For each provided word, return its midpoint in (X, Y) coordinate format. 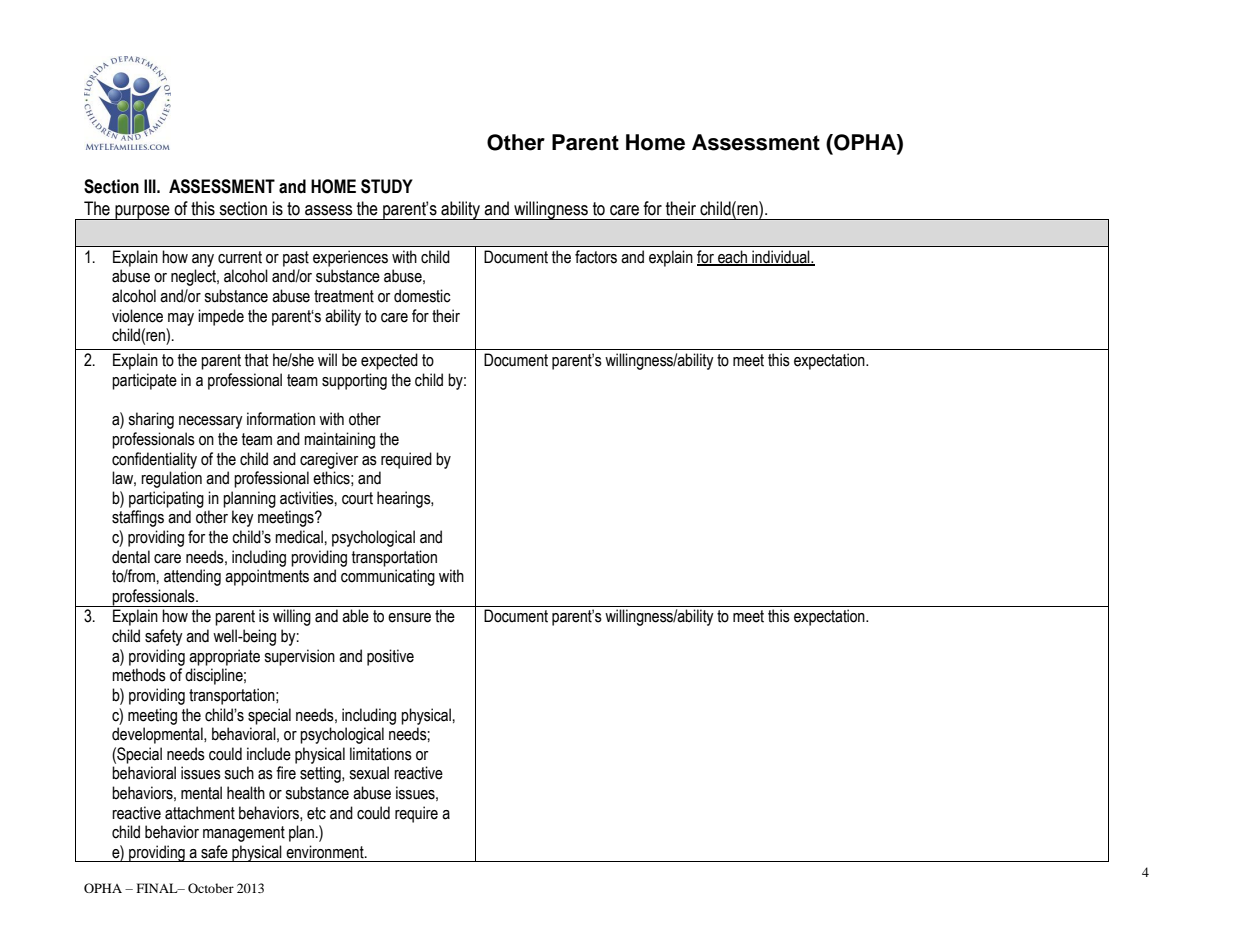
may (181, 319)
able (355, 616)
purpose (142, 212)
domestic (422, 296)
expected (389, 361)
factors (596, 257)
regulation (171, 479)
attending (192, 577)
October (211, 888)
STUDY (387, 186)
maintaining (339, 440)
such (239, 773)
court (357, 498)
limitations (381, 754)
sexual (369, 773)
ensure (409, 618)
